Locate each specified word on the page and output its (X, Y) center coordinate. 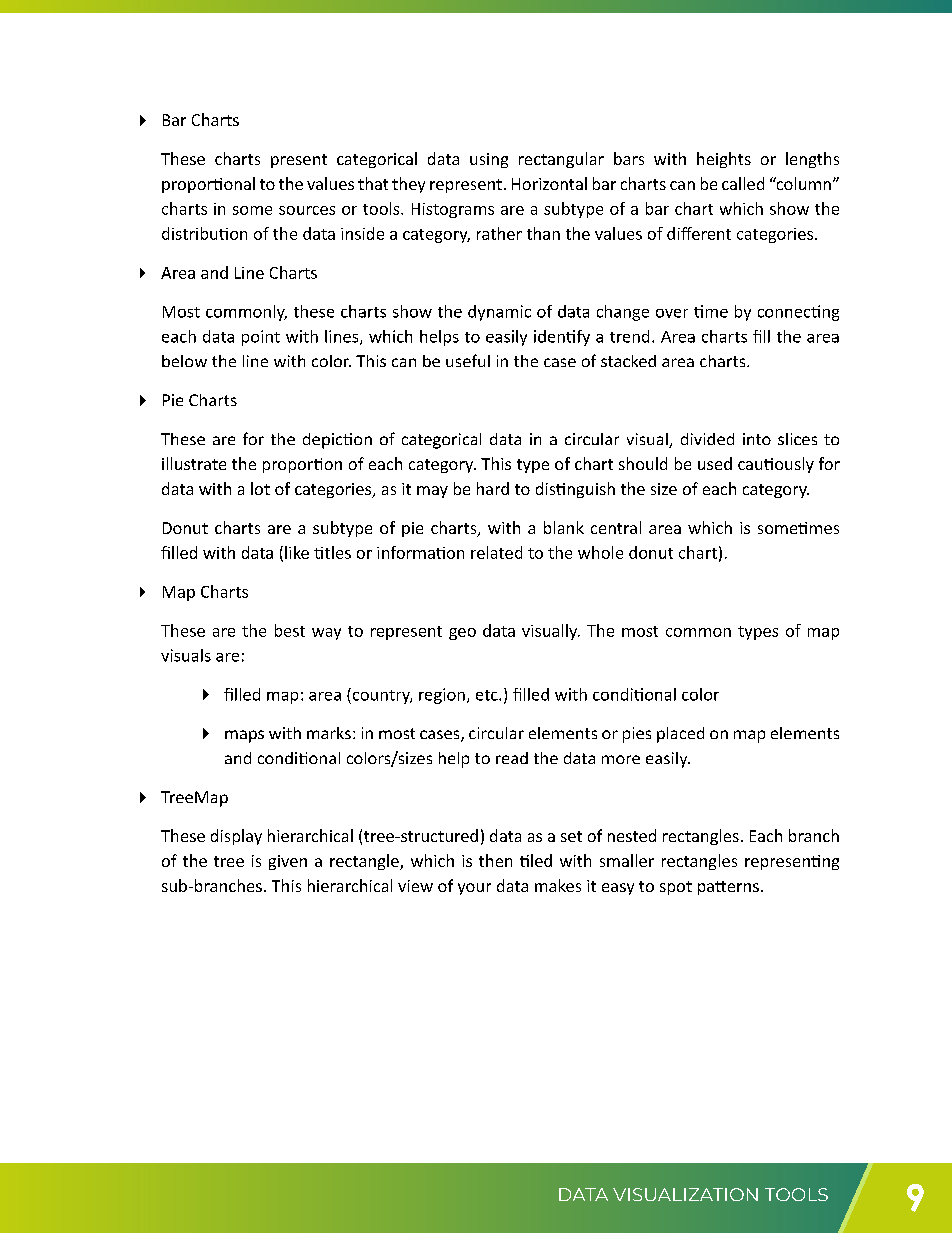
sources (307, 210)
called (743, 183)
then (495, 860)
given (288, 862)
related (496, 552)
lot (260, 488)
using (489, 160)
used (715, 463)
